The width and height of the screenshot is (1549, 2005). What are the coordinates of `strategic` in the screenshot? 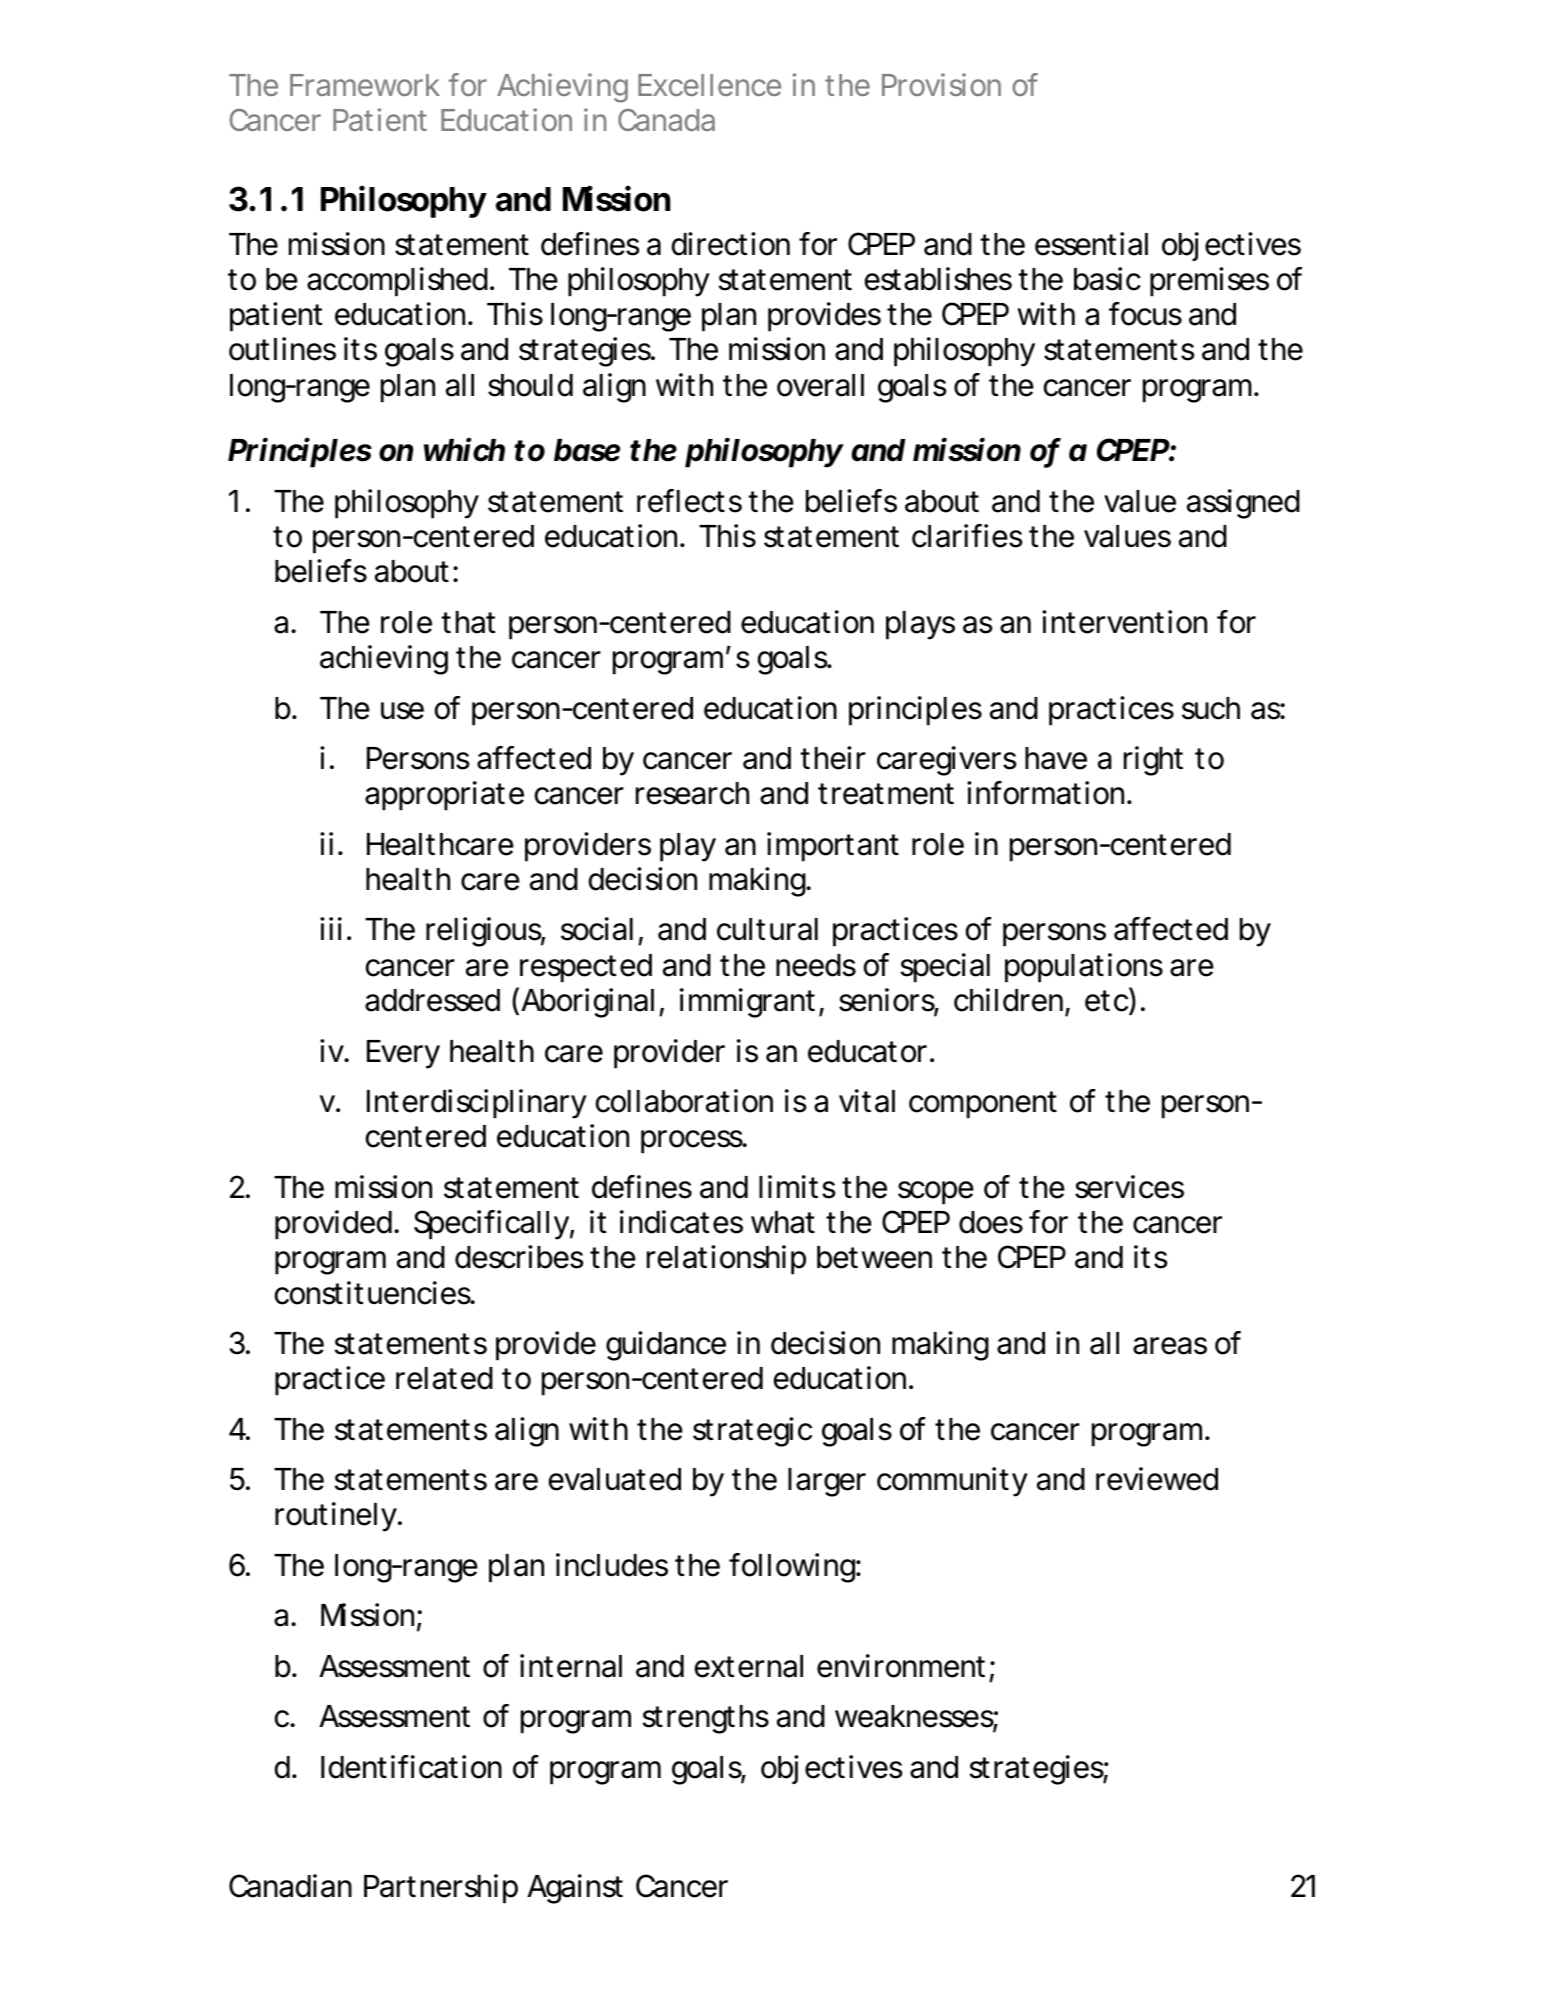 It's located at (752, 1432).
